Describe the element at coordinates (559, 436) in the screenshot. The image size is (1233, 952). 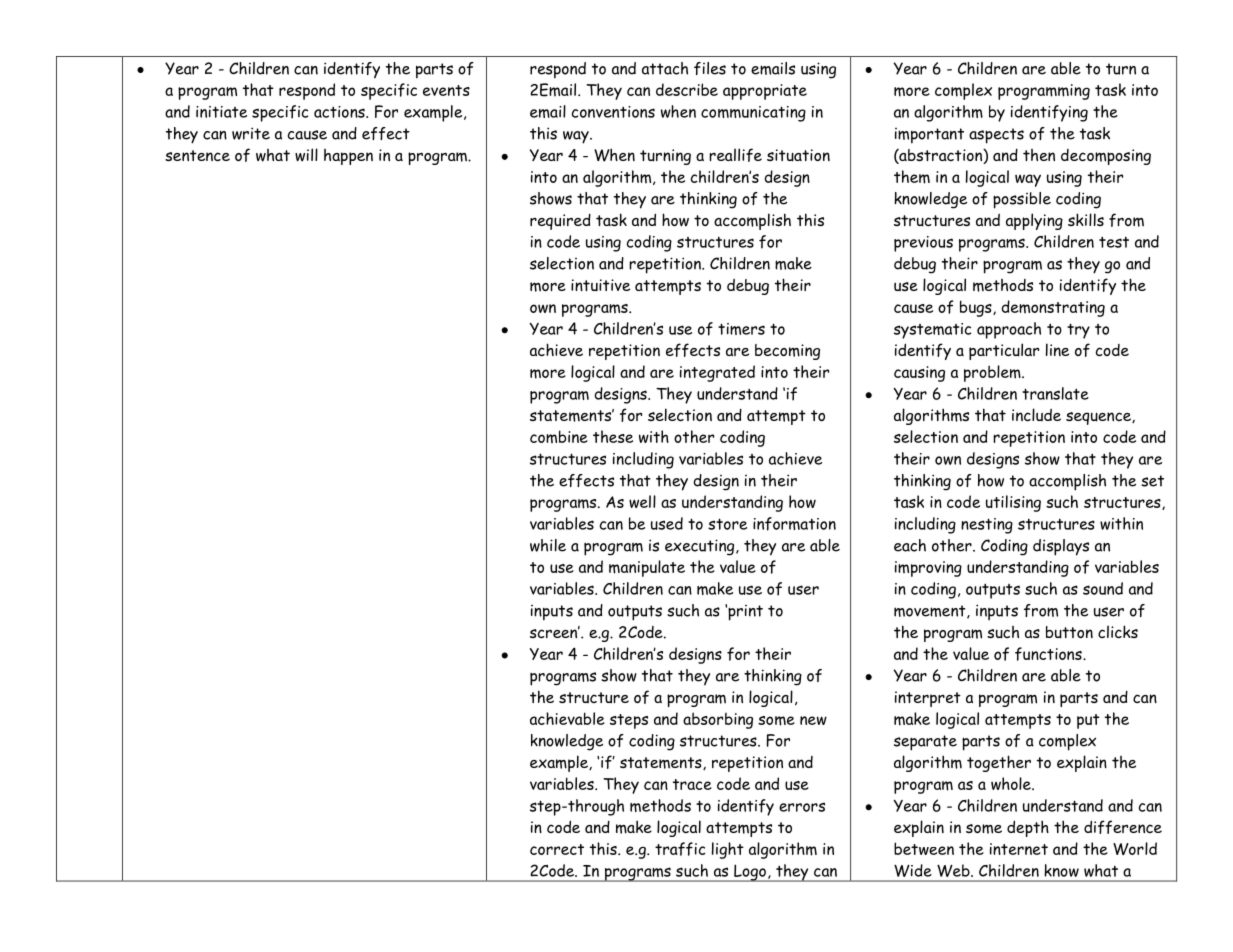
I see `combine` at that location.
